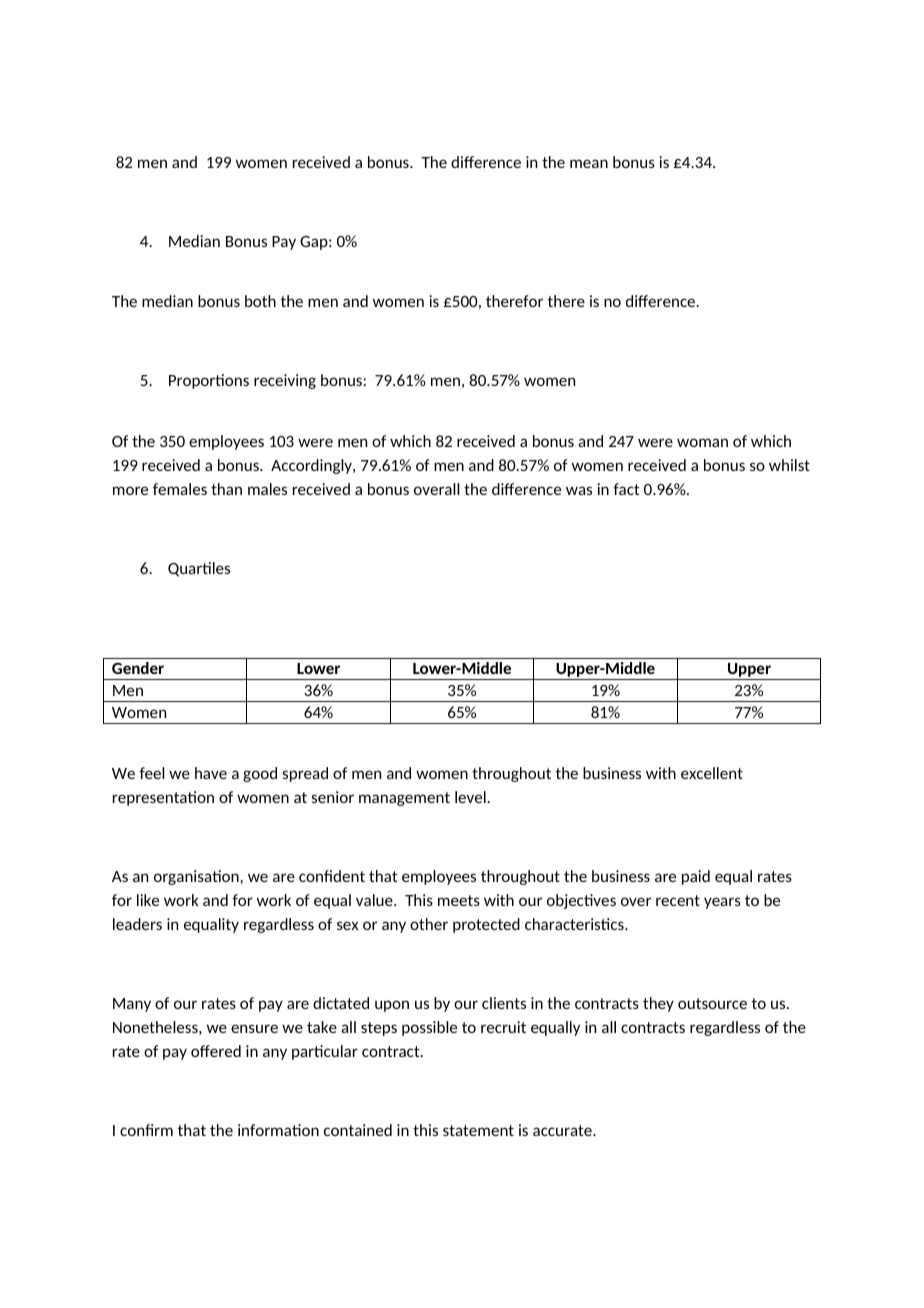 This image has height=1308, width=924. I want to click on both, so click(260, 301).
